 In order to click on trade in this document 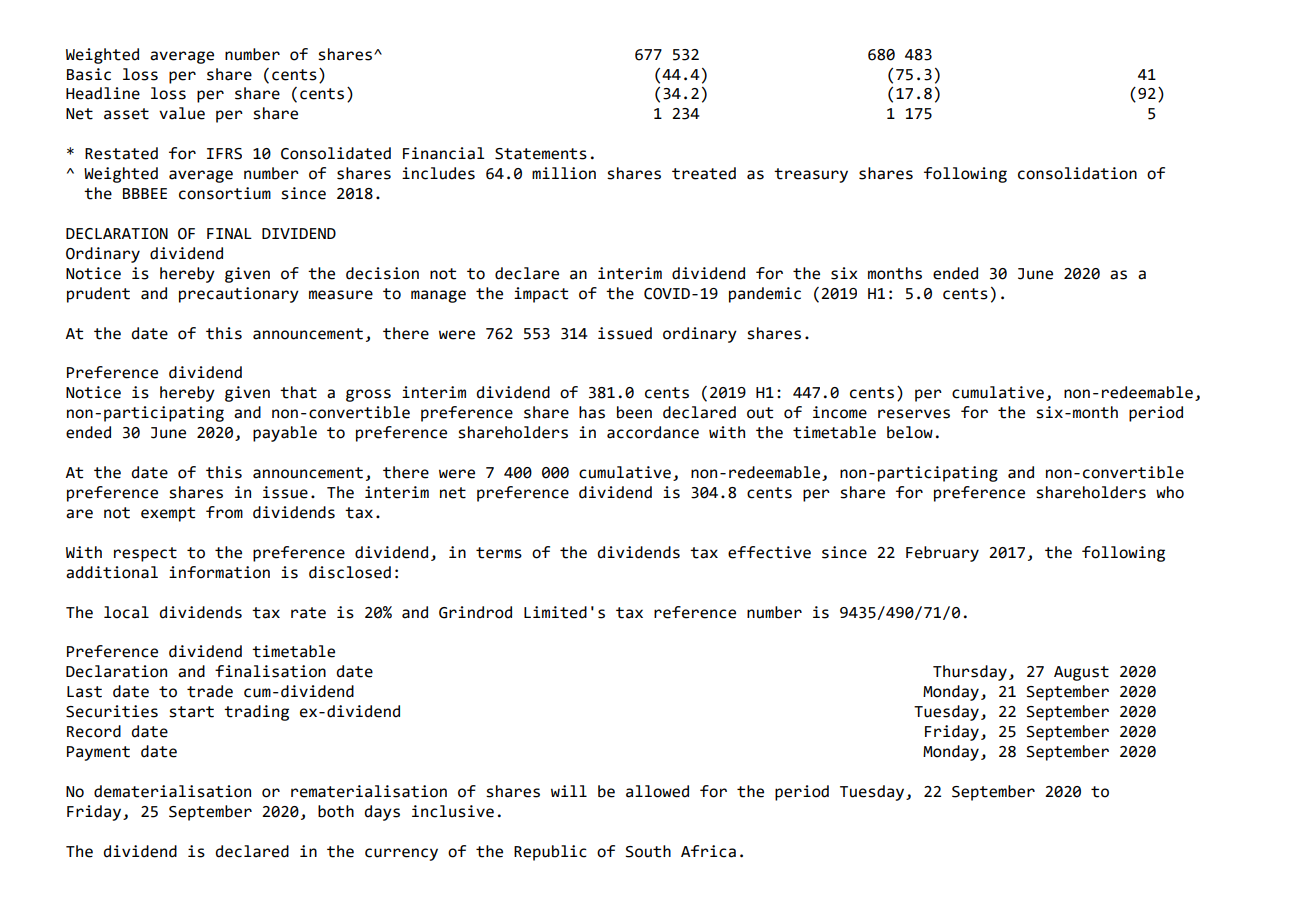, I will do `click(210, 691)`.
